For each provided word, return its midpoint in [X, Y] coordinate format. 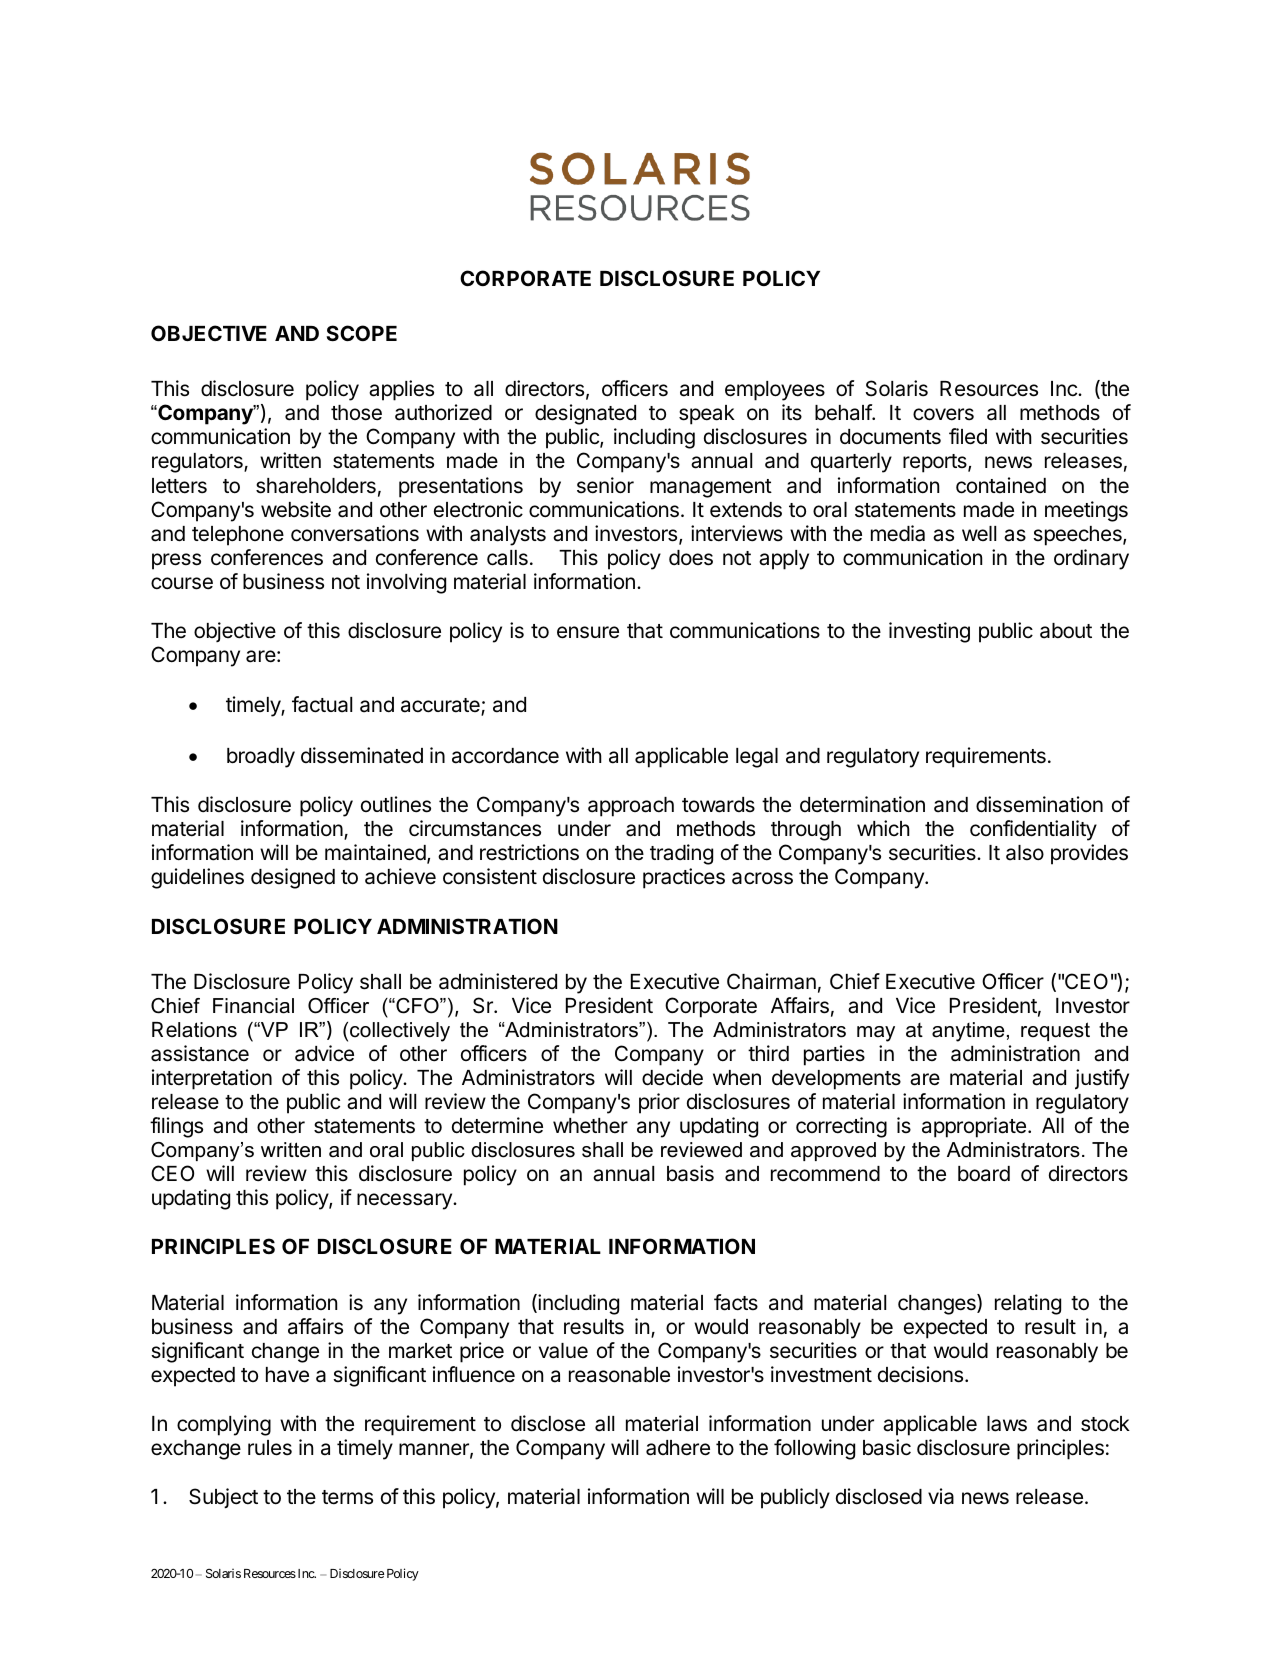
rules [270, 1448]
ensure [588, 632]
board [984, 1174]
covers [943, 414]
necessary [405, 1201]
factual [322, 704]
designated [585, 414]
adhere [678, 1448]
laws [1007, 1424]
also [1025, 853]
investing [929, 632]
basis [690, 1173]
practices [684, 878]
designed [293, 878]
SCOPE [361, 333]
